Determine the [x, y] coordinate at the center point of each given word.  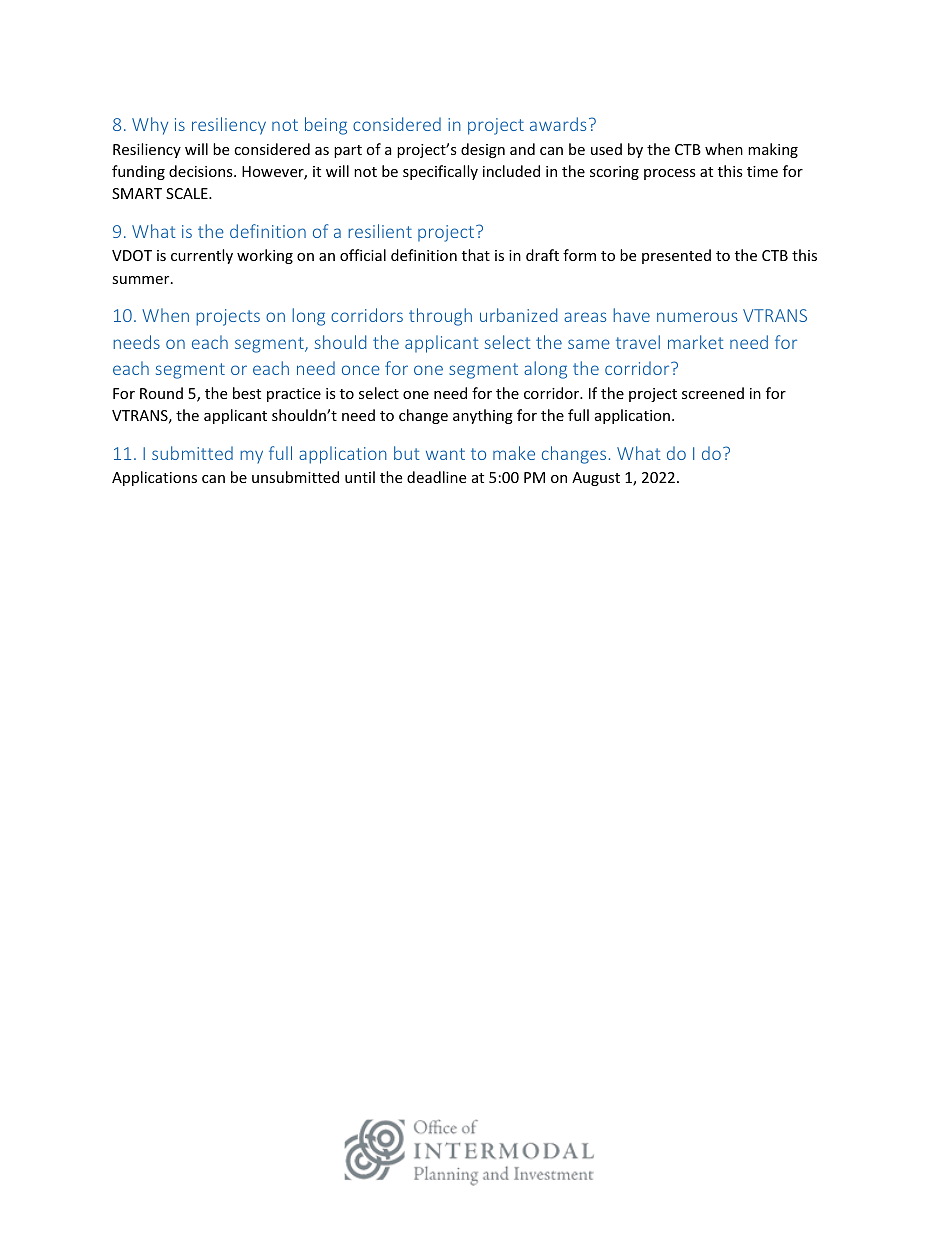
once [361, 370]
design [483, 150]
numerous [697, 317]
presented [676, 256]
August [596, 479]
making [773, 150]
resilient [380, 231]
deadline [436, 477]
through [440, 317]
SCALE [188, 193]
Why [150, 126]
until [360, 477]
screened [713, 393]
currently [202, 256]
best [247, 393]
